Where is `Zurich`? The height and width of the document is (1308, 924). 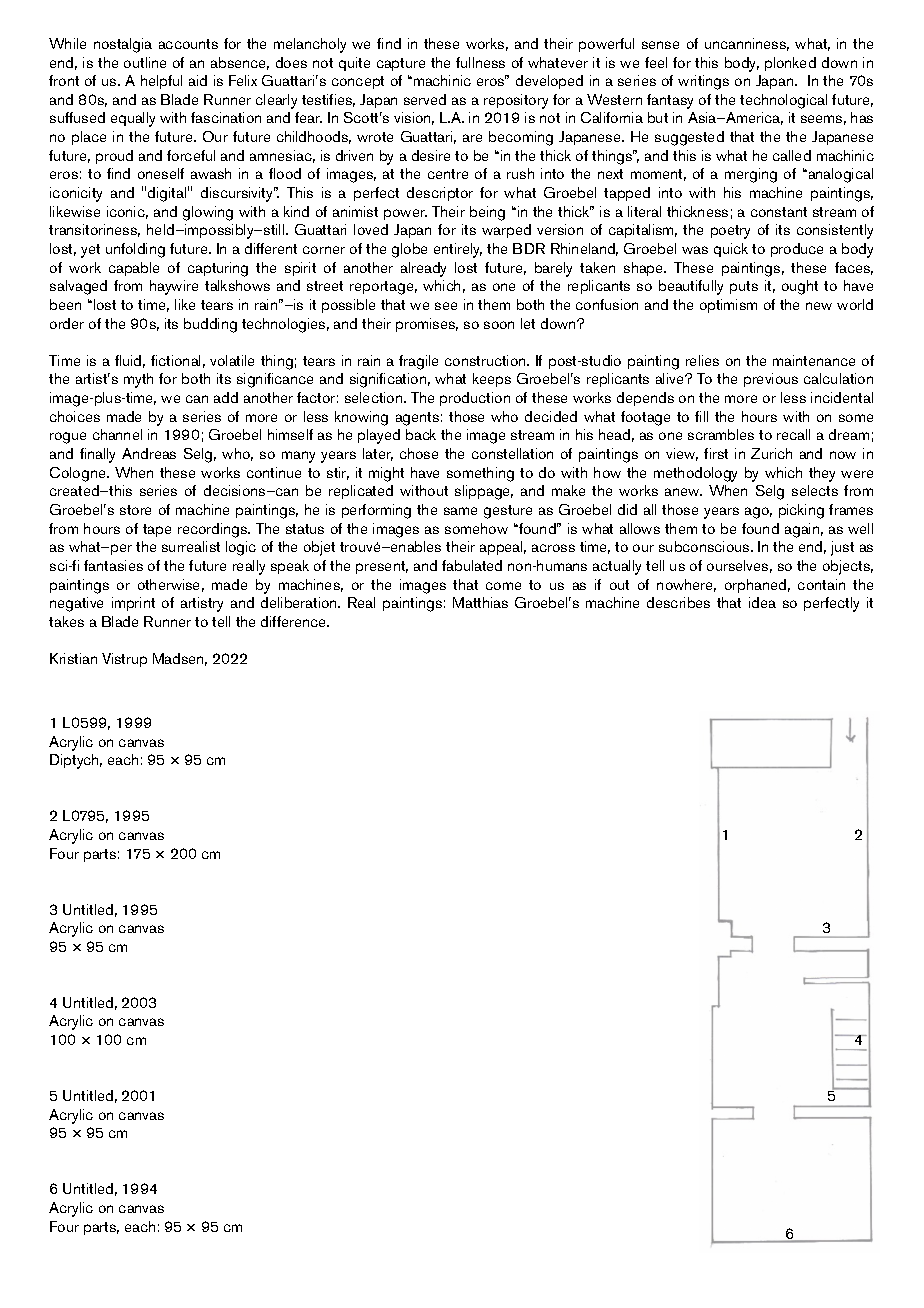
Zurich is located at coordinates (771, 453).
